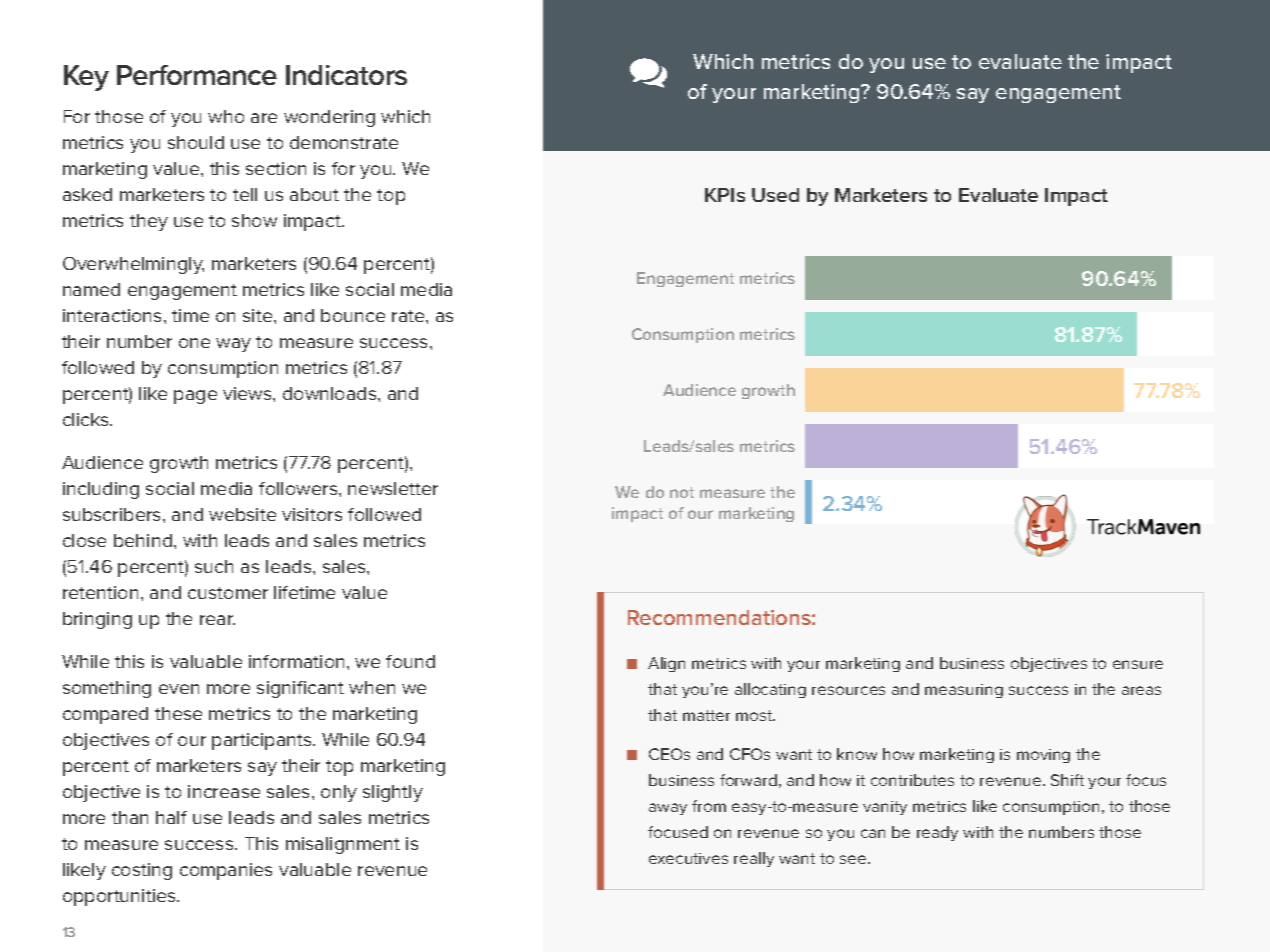 The image size is (1270, 952). I want to click on bounce, so click(353, 315).
